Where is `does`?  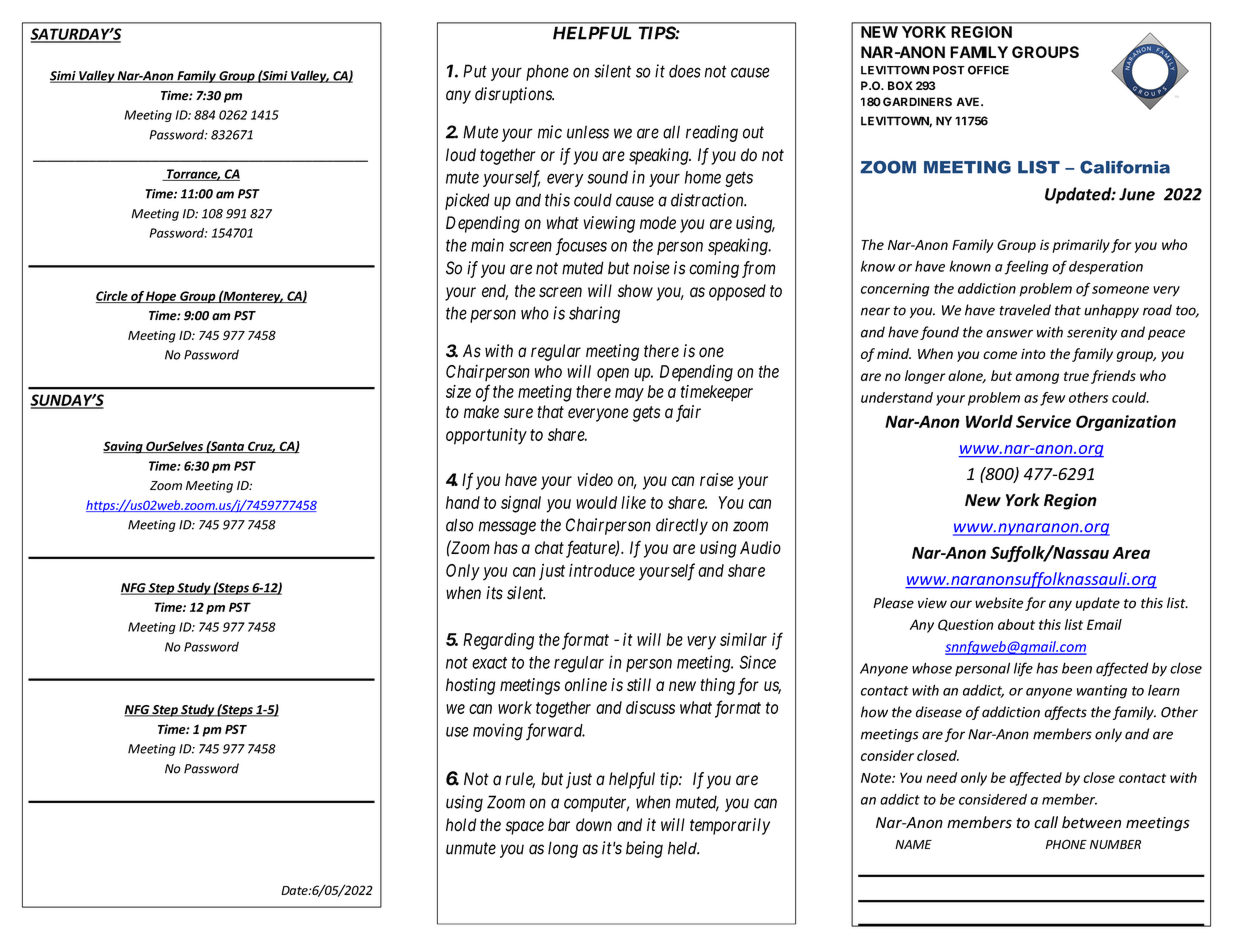
does is located at coordinates (685, 71).
